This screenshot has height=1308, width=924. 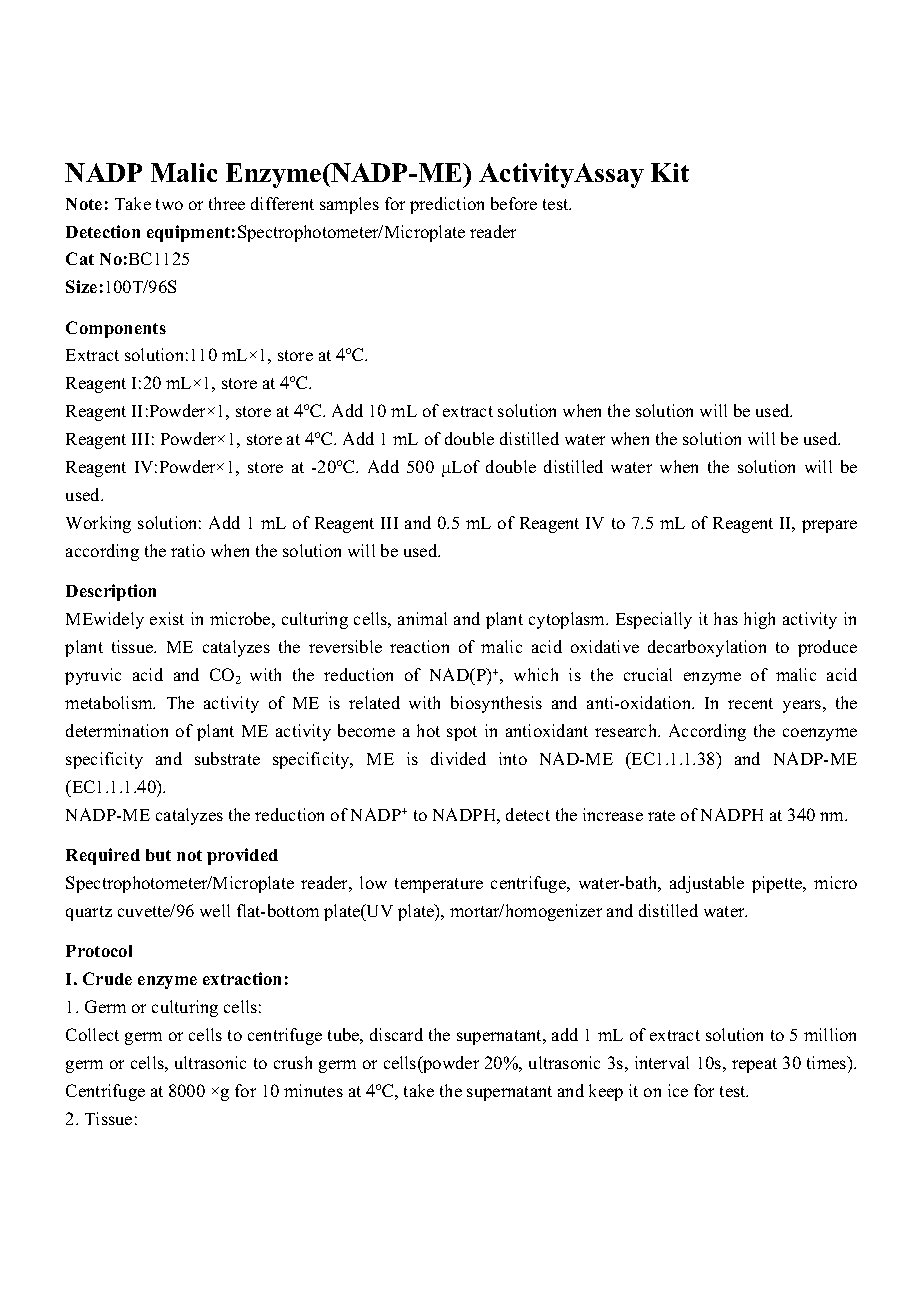 What do you see at coordinates (396, 1034) in the screenshot?
I see `discard` at bounding box center [396, 1034].
